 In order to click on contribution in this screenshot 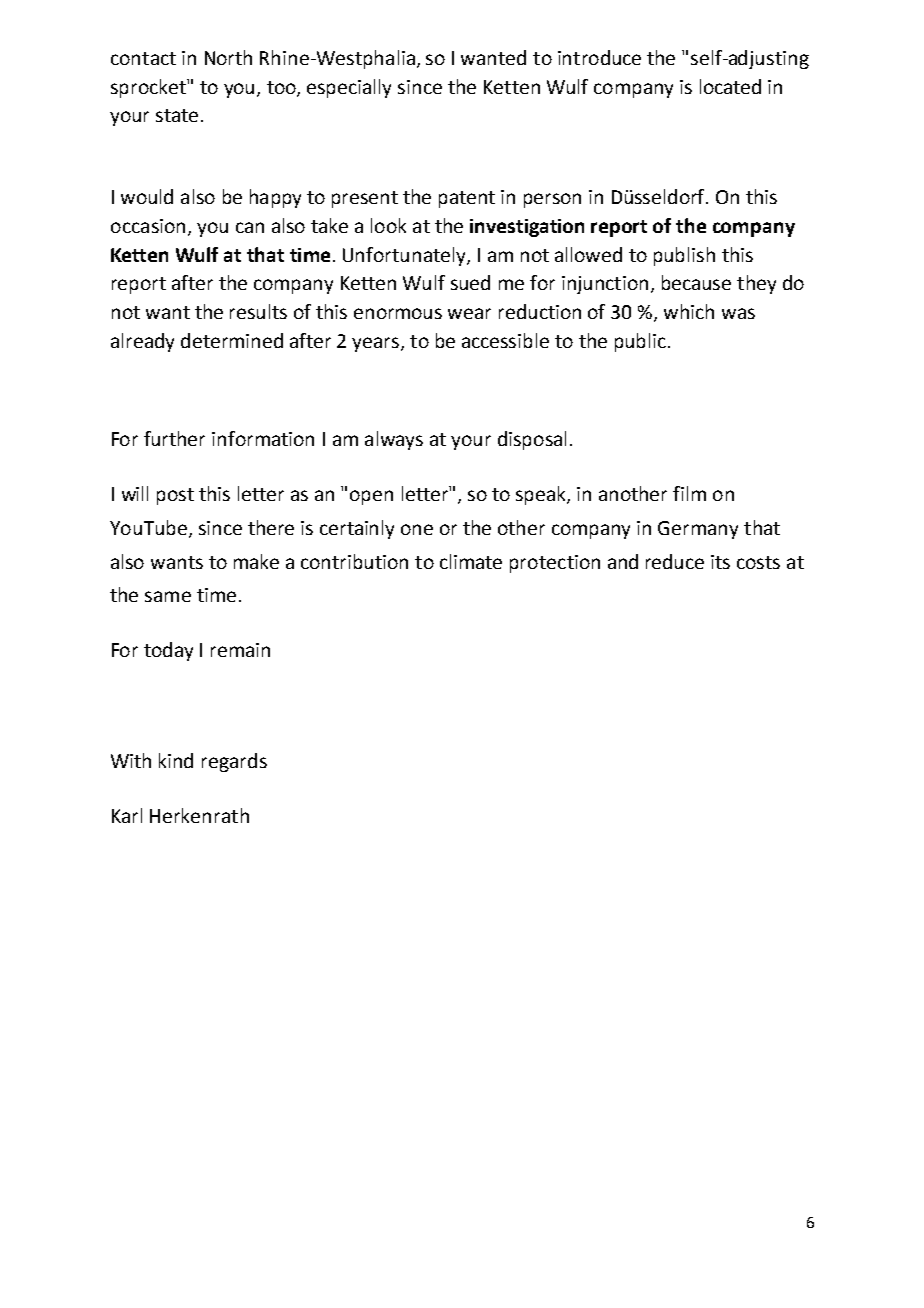, I will do `click(354, 561)`.
